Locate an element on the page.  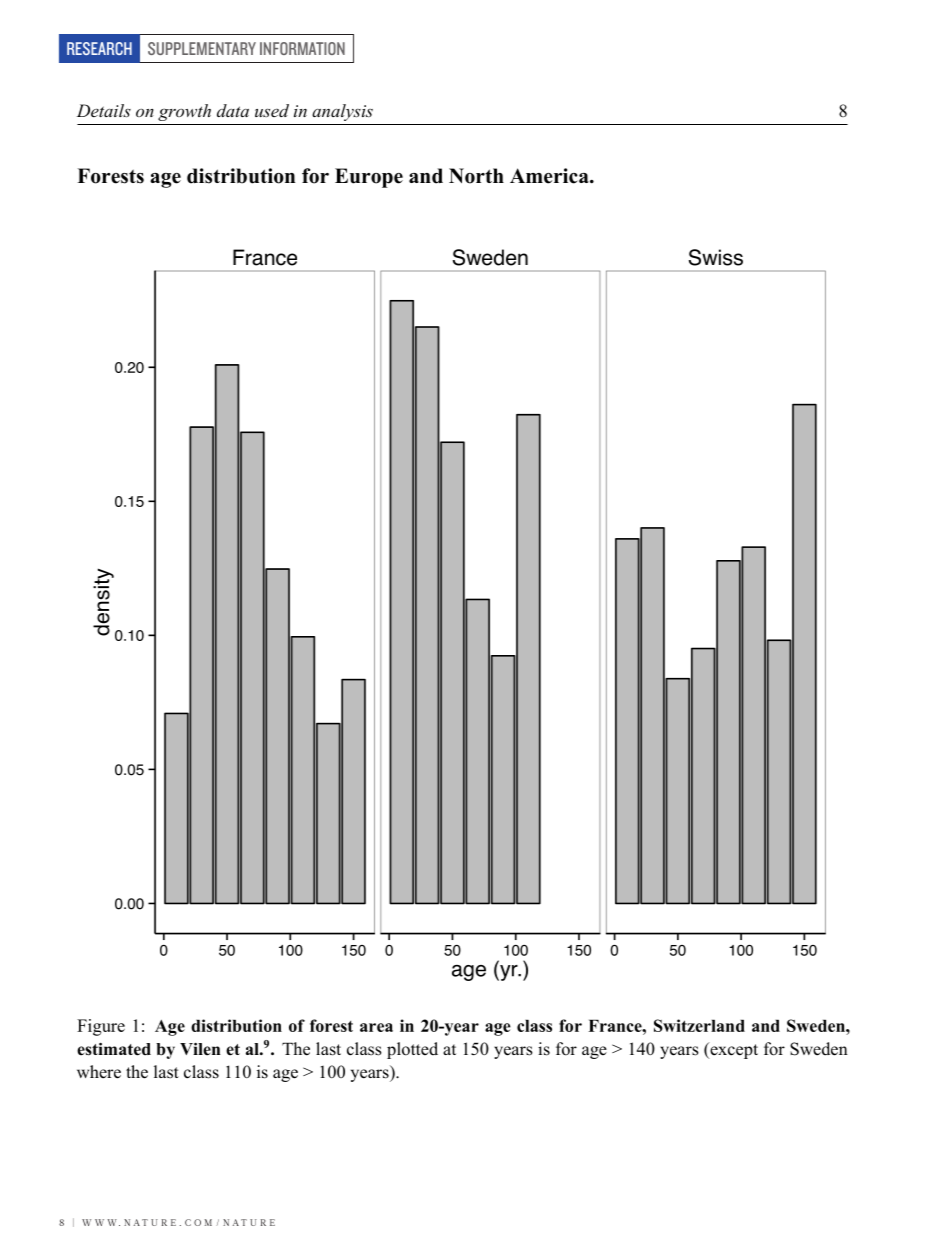
analysis is located at coordinates (342, 112).
